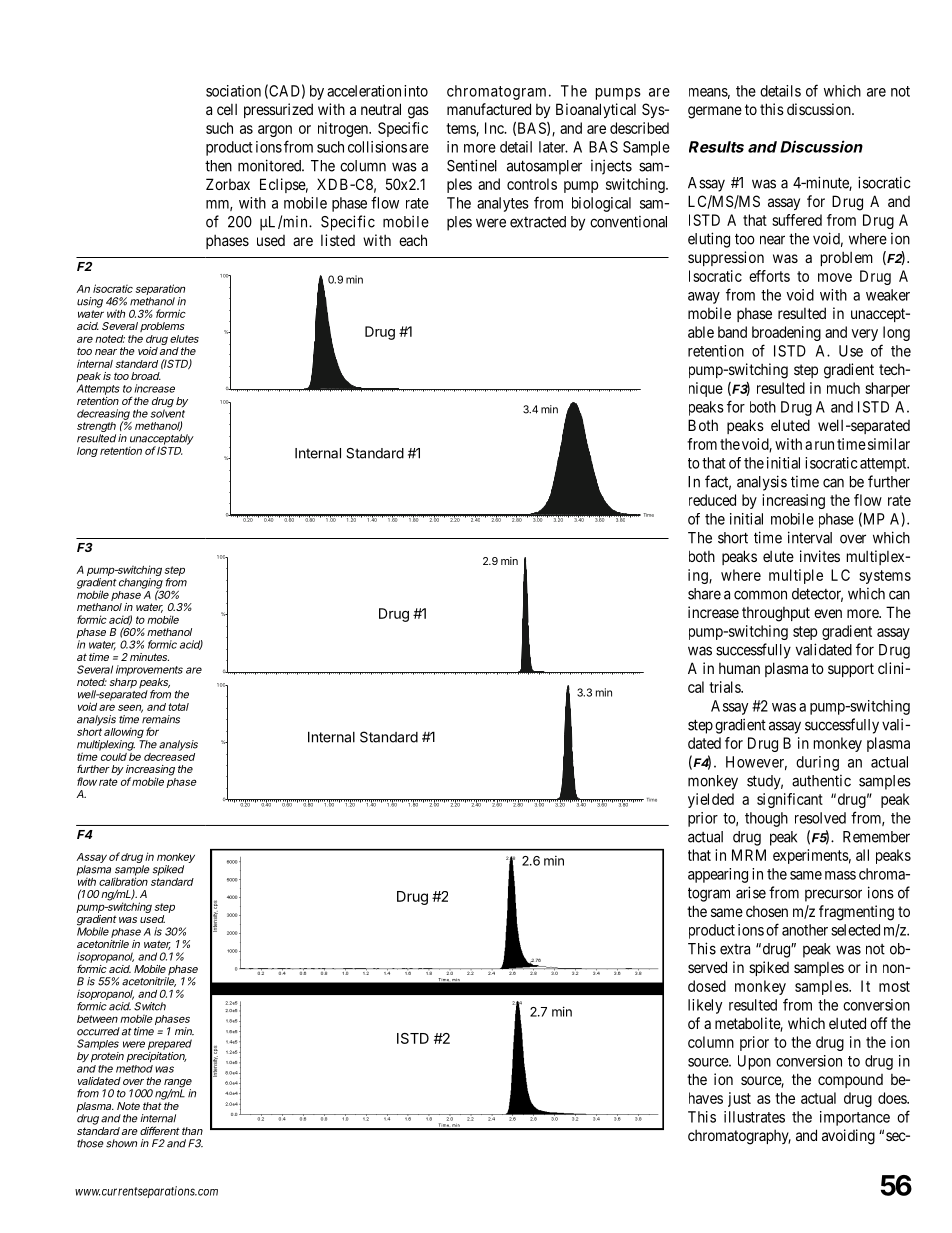 The width and height of the screenshot is (952, 1233). What do you see at coordinates (338, 240) in the screenshot?
I see `listed` at bounding box center [338, 240].
